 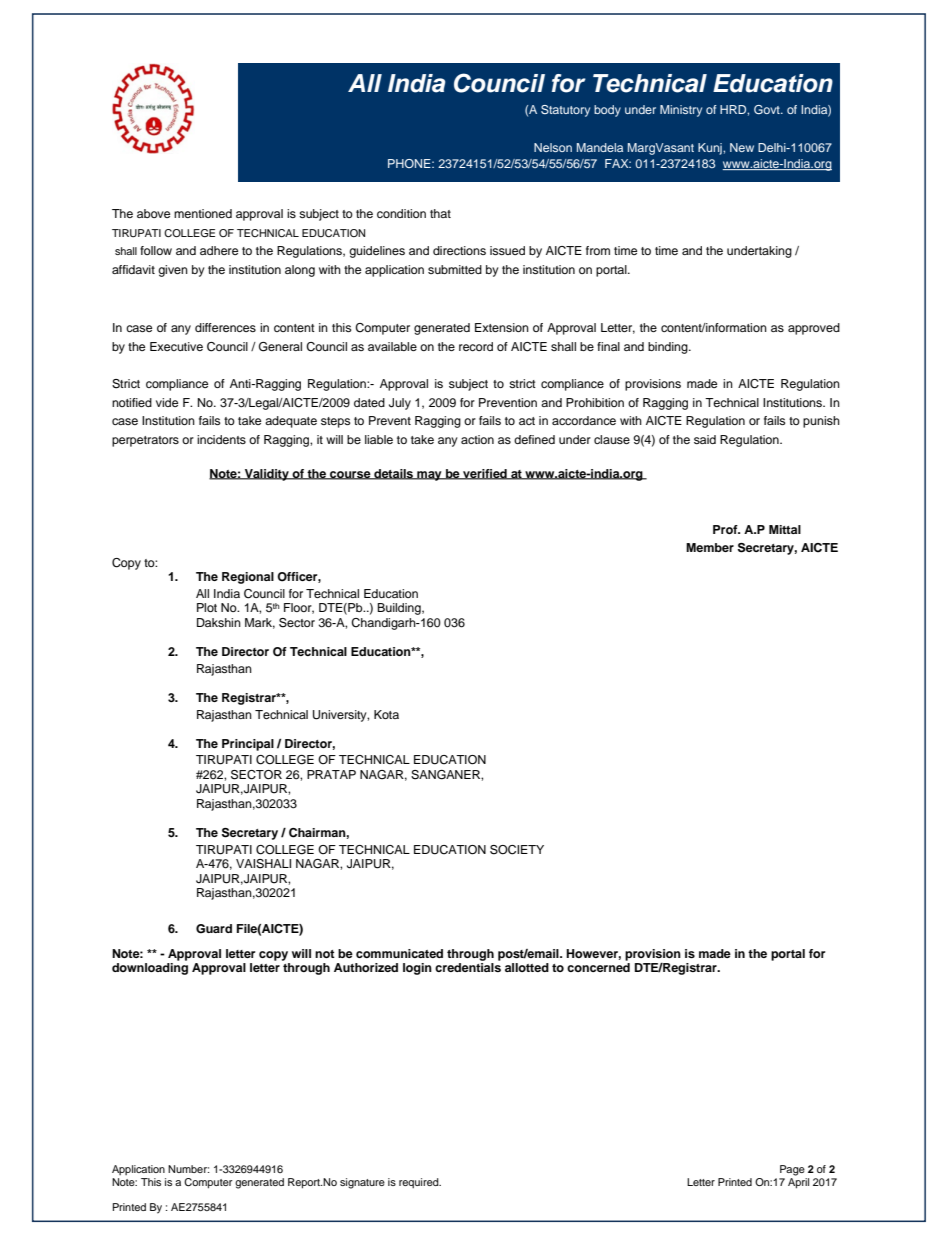 What do you see at coordinates (477, 439) in the screenshot?
I see `action` at bounding box center [477, 439].
